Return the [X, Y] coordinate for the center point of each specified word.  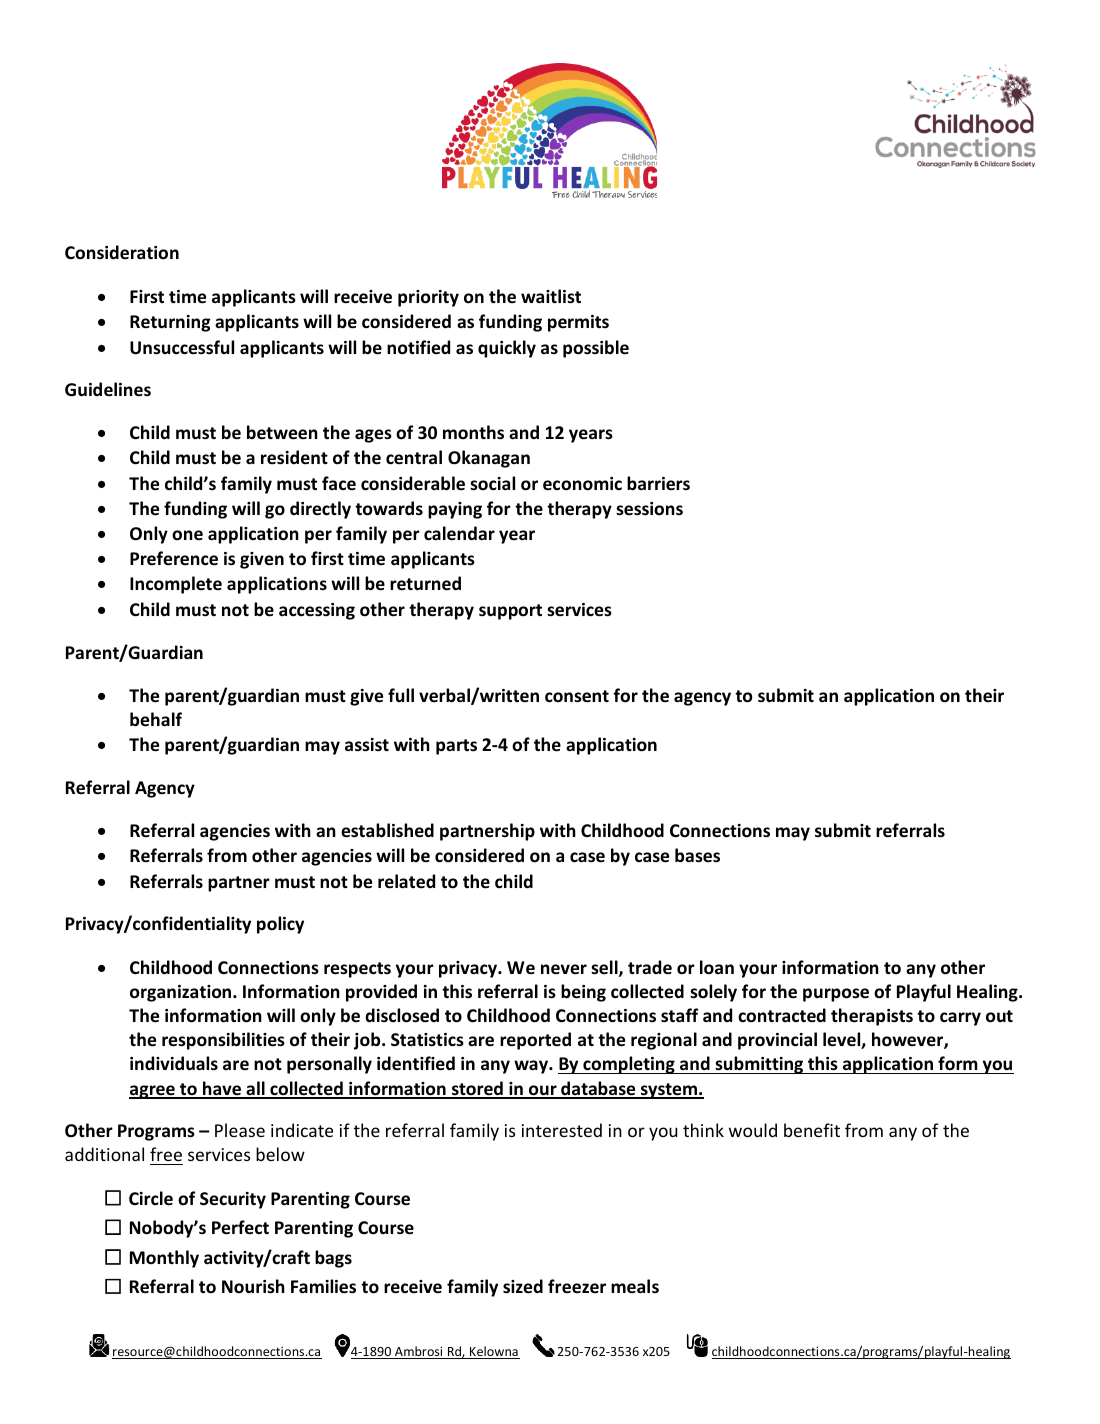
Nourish [253, 1286]
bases [697, 855]
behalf [156, 719]
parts [456, 747]
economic [582, 484]
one [187, 535]
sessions [649, 509]
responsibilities [223, 1041]
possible [596, 349]
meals [635, 1286]
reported [535, 1041]
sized [523, 1286]
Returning [170, 323]
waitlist [551, 296]
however [908, 1040]
